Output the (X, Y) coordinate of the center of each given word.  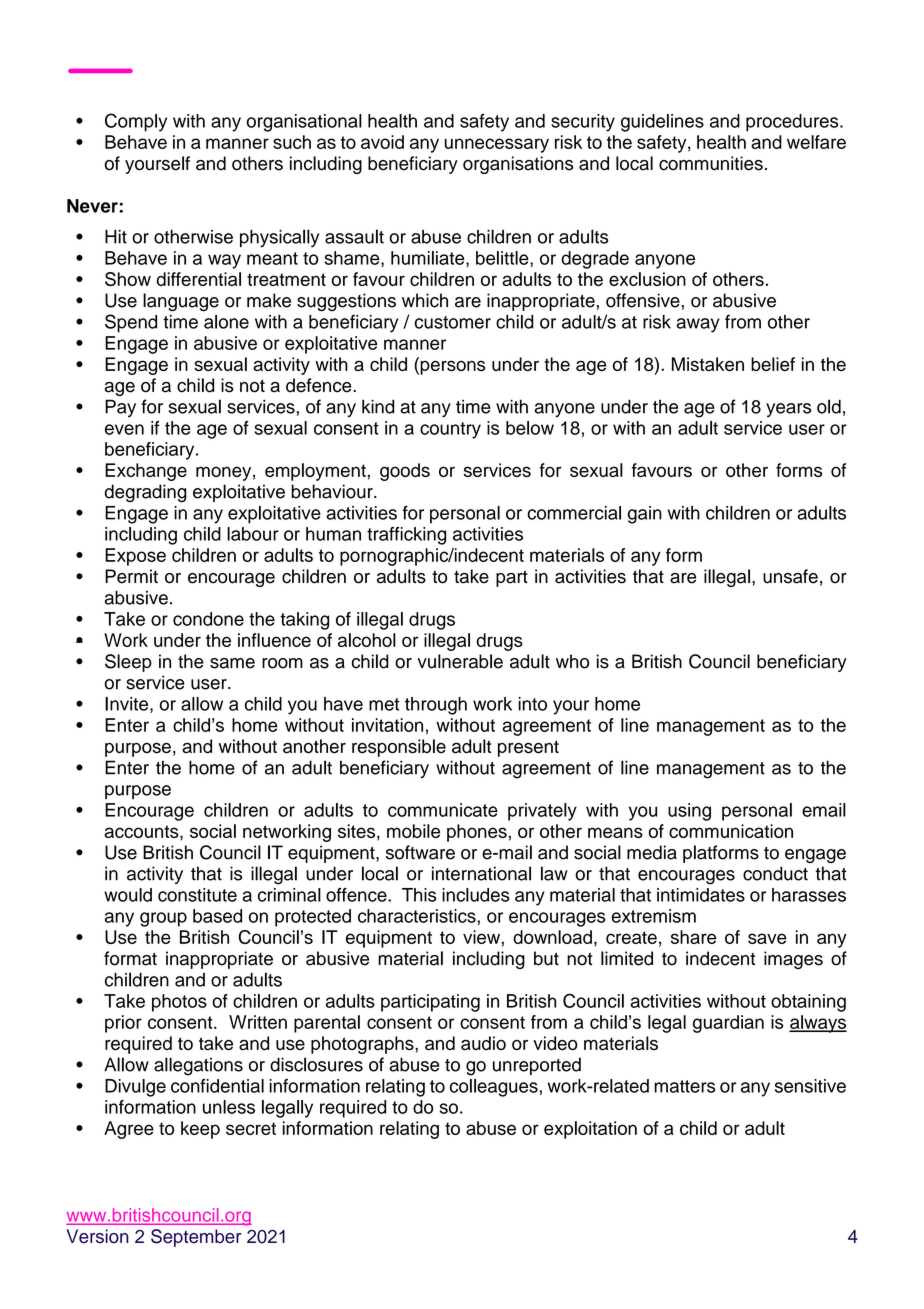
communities (711, 163)
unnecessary (496, 145)
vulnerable (460, 661)
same (232, 663)
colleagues (494, 1088)
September (196, 1238)
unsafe (790, 576)
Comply (136, 122)
